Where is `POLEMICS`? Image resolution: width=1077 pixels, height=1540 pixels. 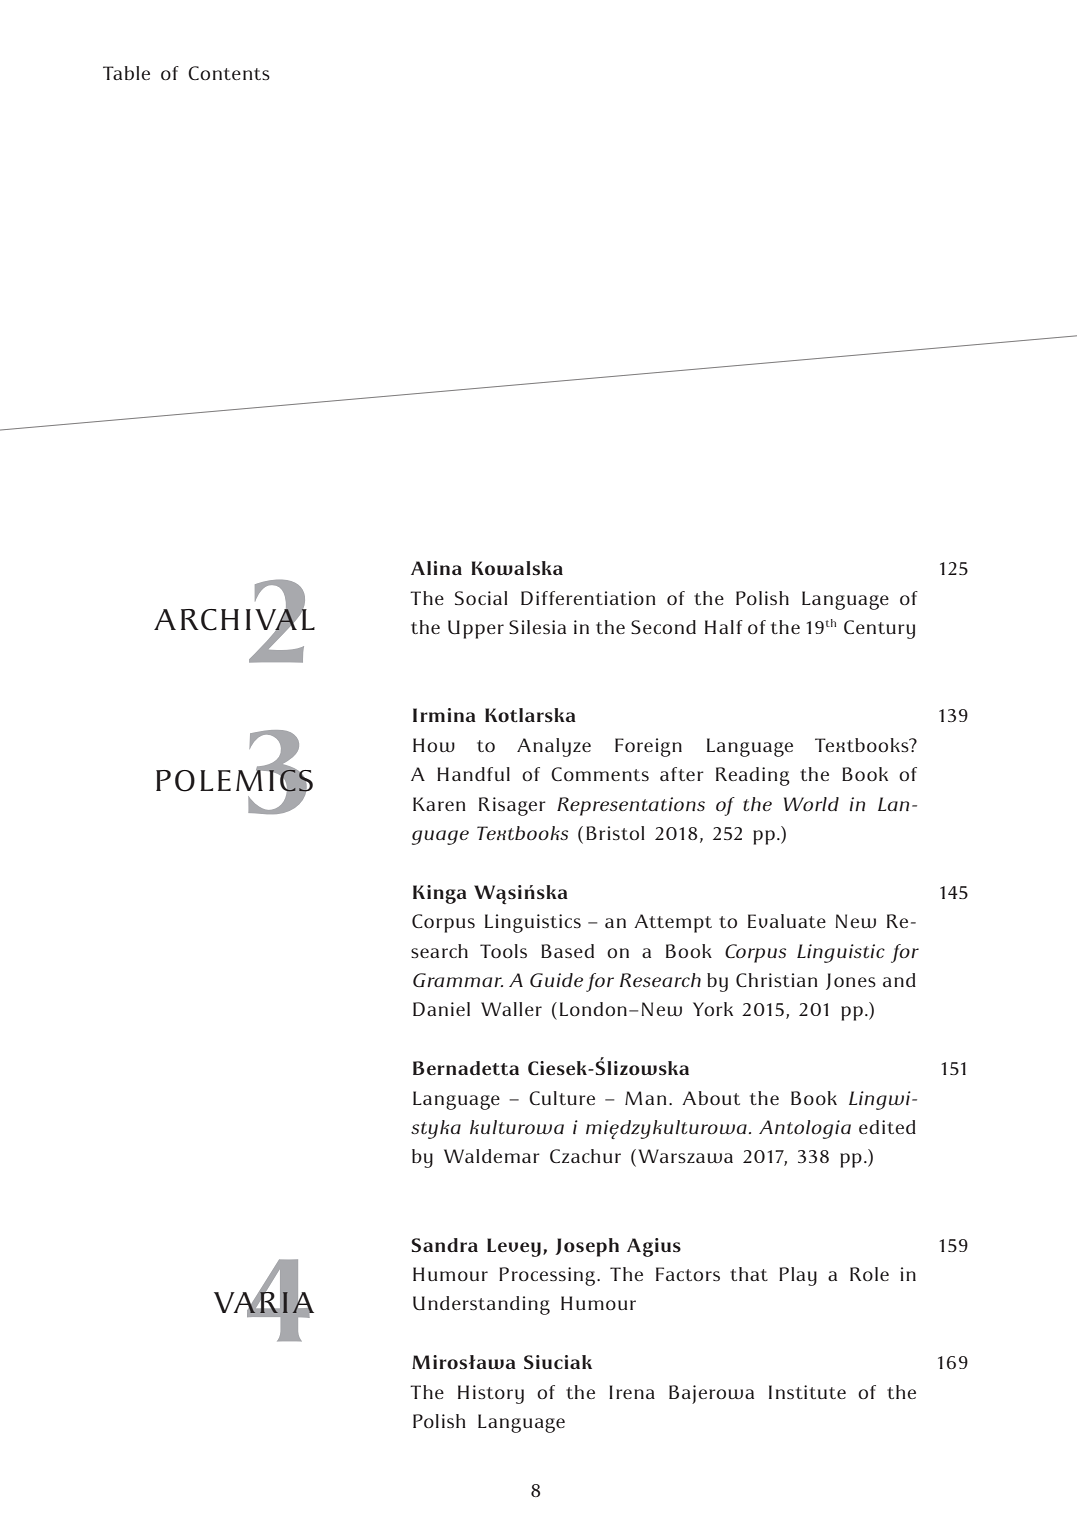 POLEMICS is located at coordinates (234, 780).
